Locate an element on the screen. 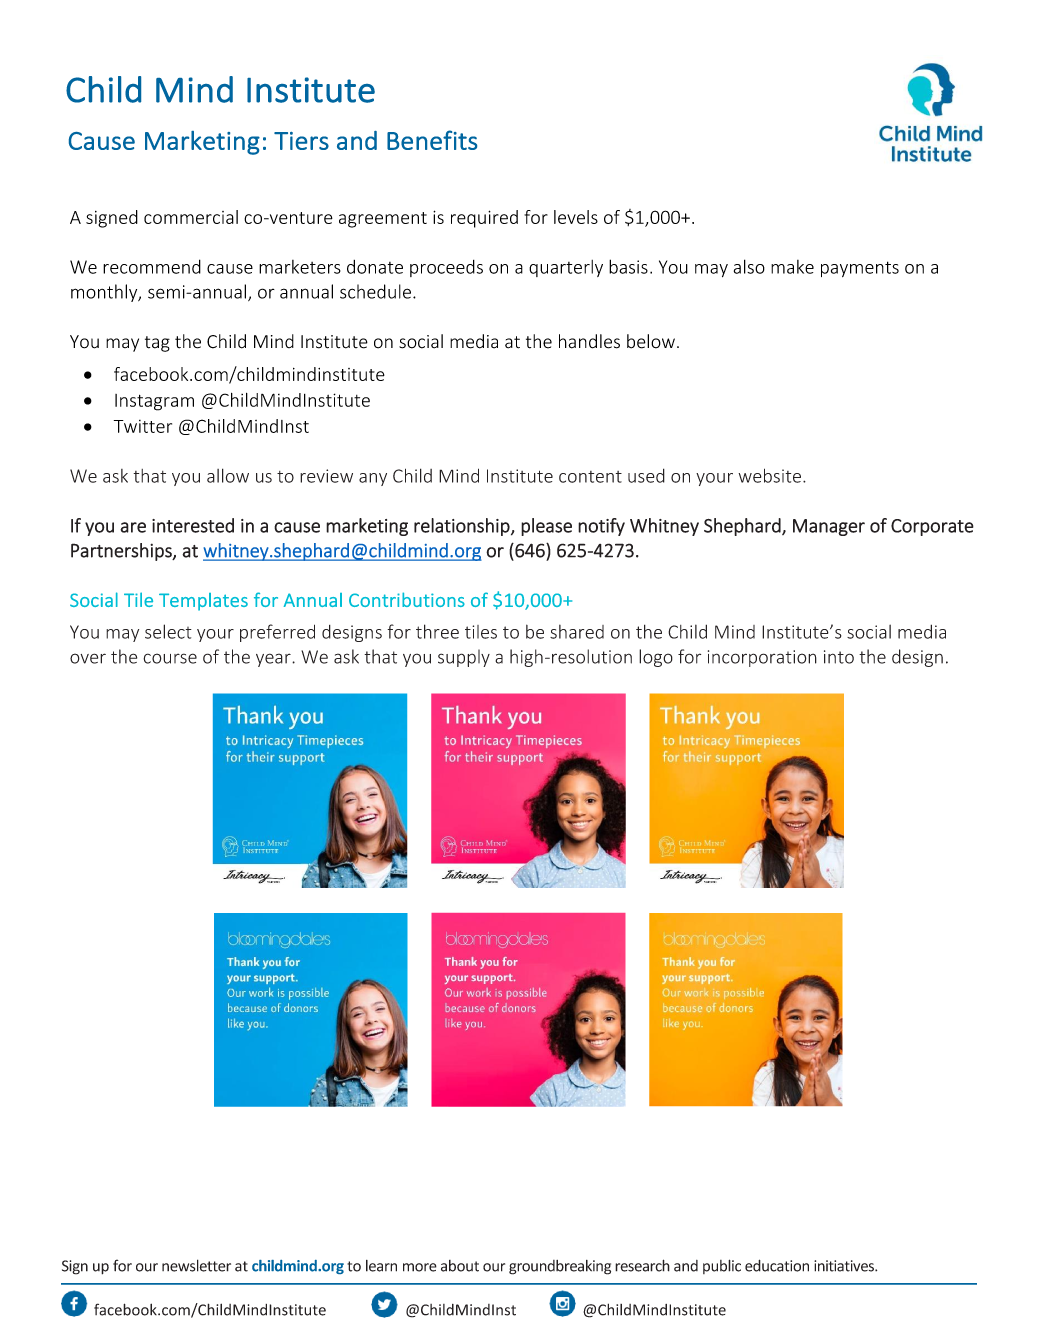  required is located at coordinates (484, 219).
